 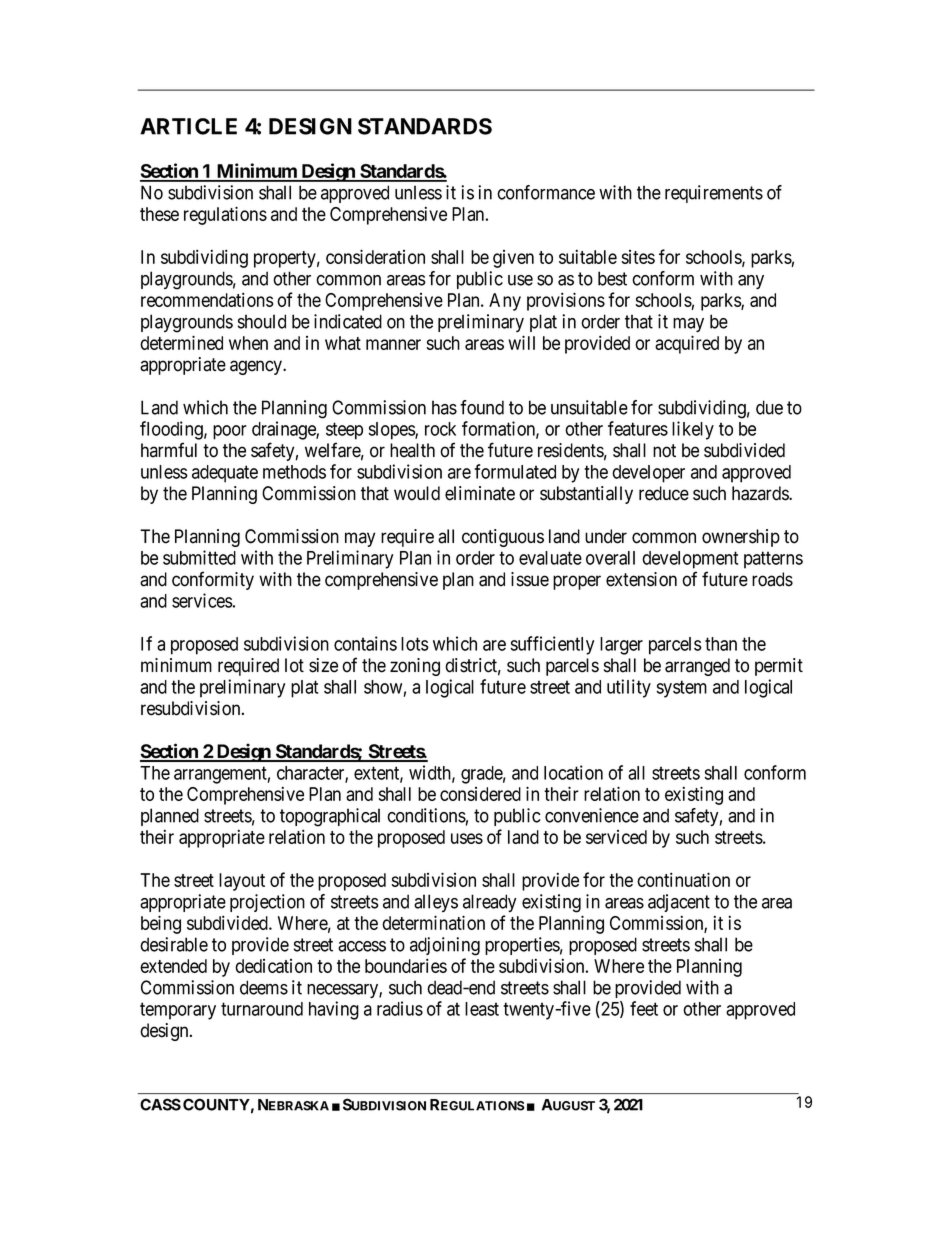 What do you see at coordinates (264, 987) in the screenshot?
I see `deems` at bounding box center [264, 987].
